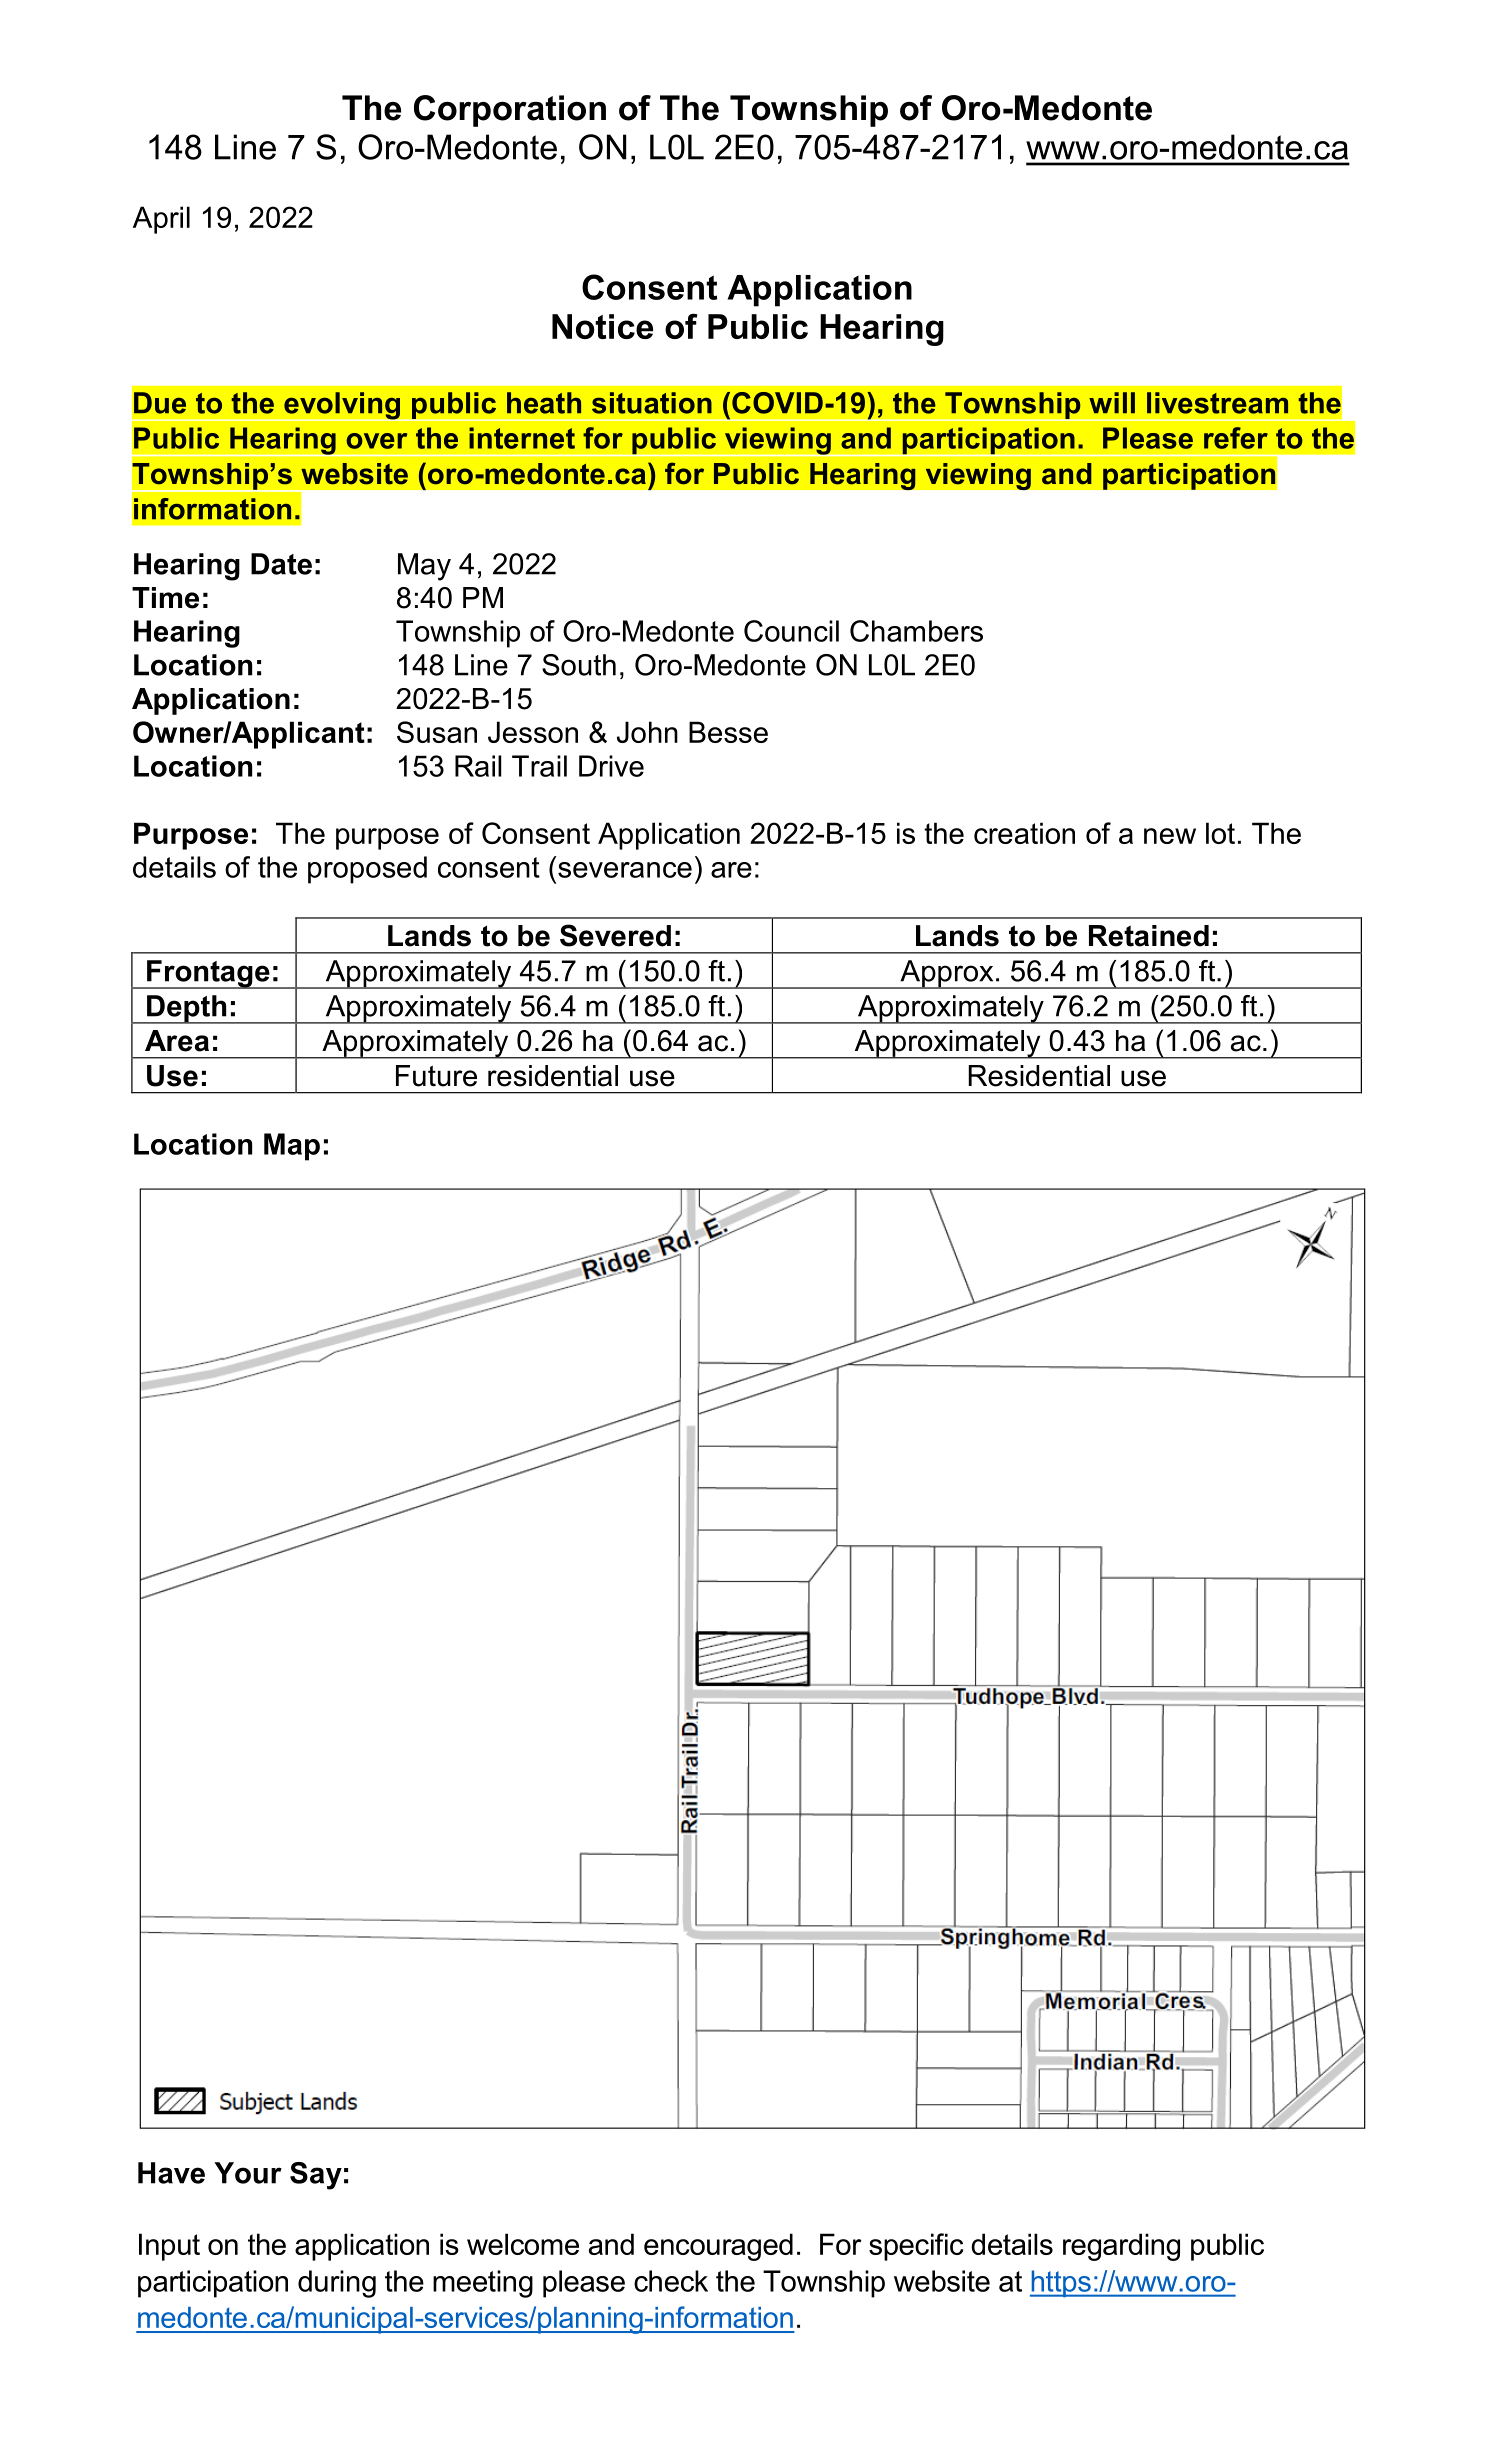 The height and width of the image is (2462, 1495). What do you see at coordinates (292, 1147) in the image?
I see `Map` at bounding box center [292, 1147].
